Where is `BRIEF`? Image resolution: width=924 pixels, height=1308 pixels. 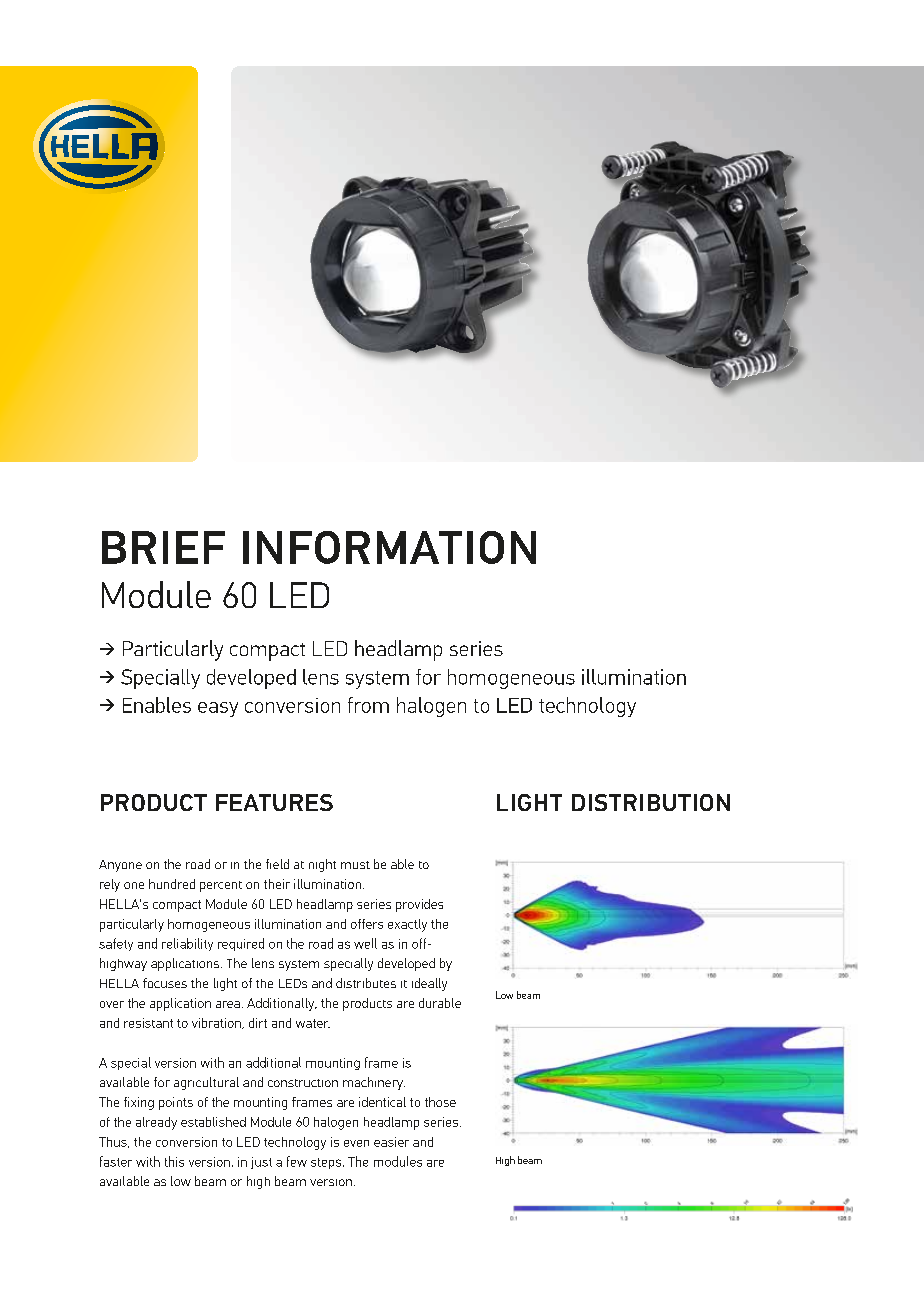 BRIEF is located at coordinates (163, 547).
